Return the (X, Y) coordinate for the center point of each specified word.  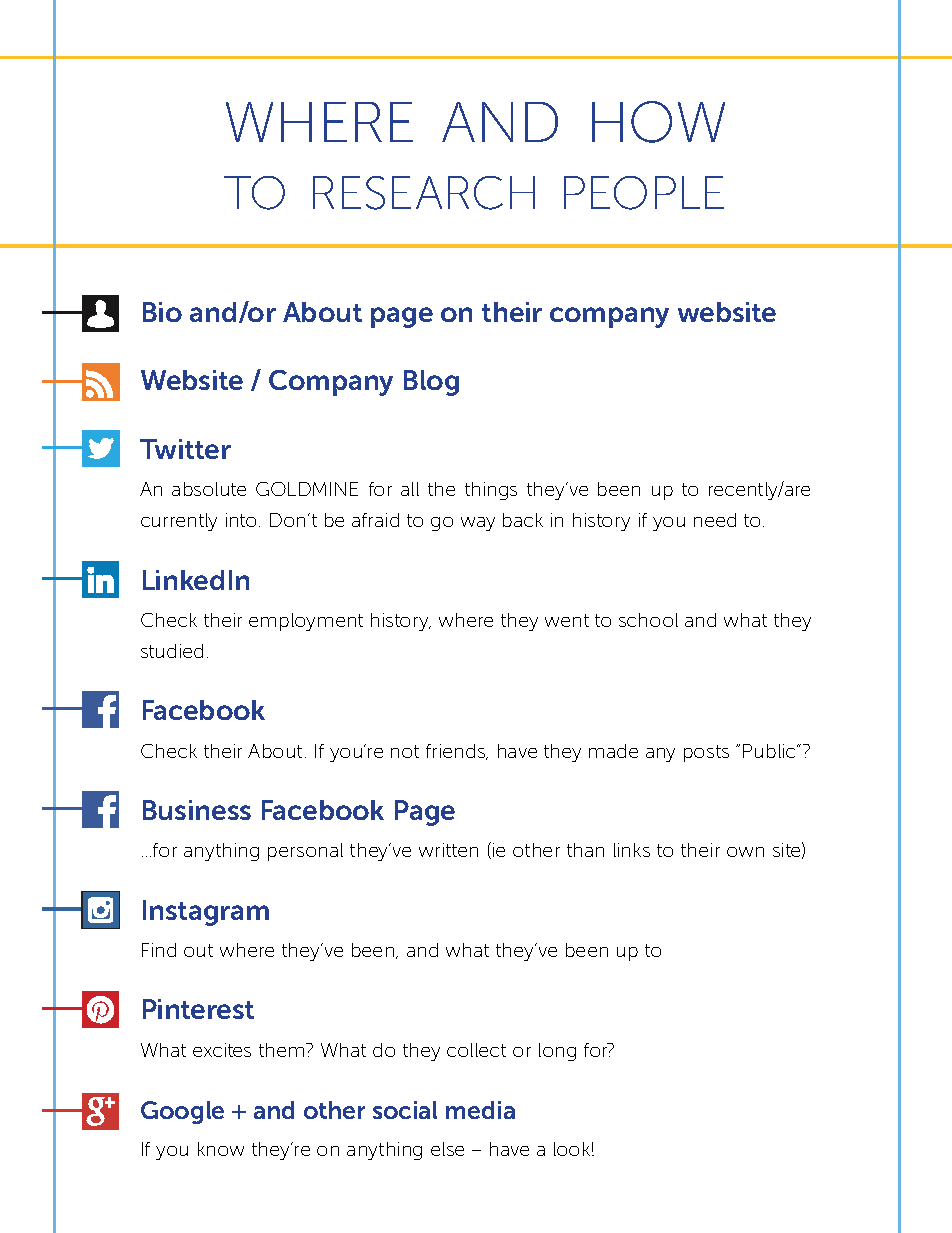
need (715, 520)
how (658, 122)
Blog (431, 383)
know (221, 1149)
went (567, 620)
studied (172, 651)
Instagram (206, 913)
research (424, 193)
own (745, 852)
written (448, 850)
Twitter (185, 449)
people (644, 193)
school (648, 620)
